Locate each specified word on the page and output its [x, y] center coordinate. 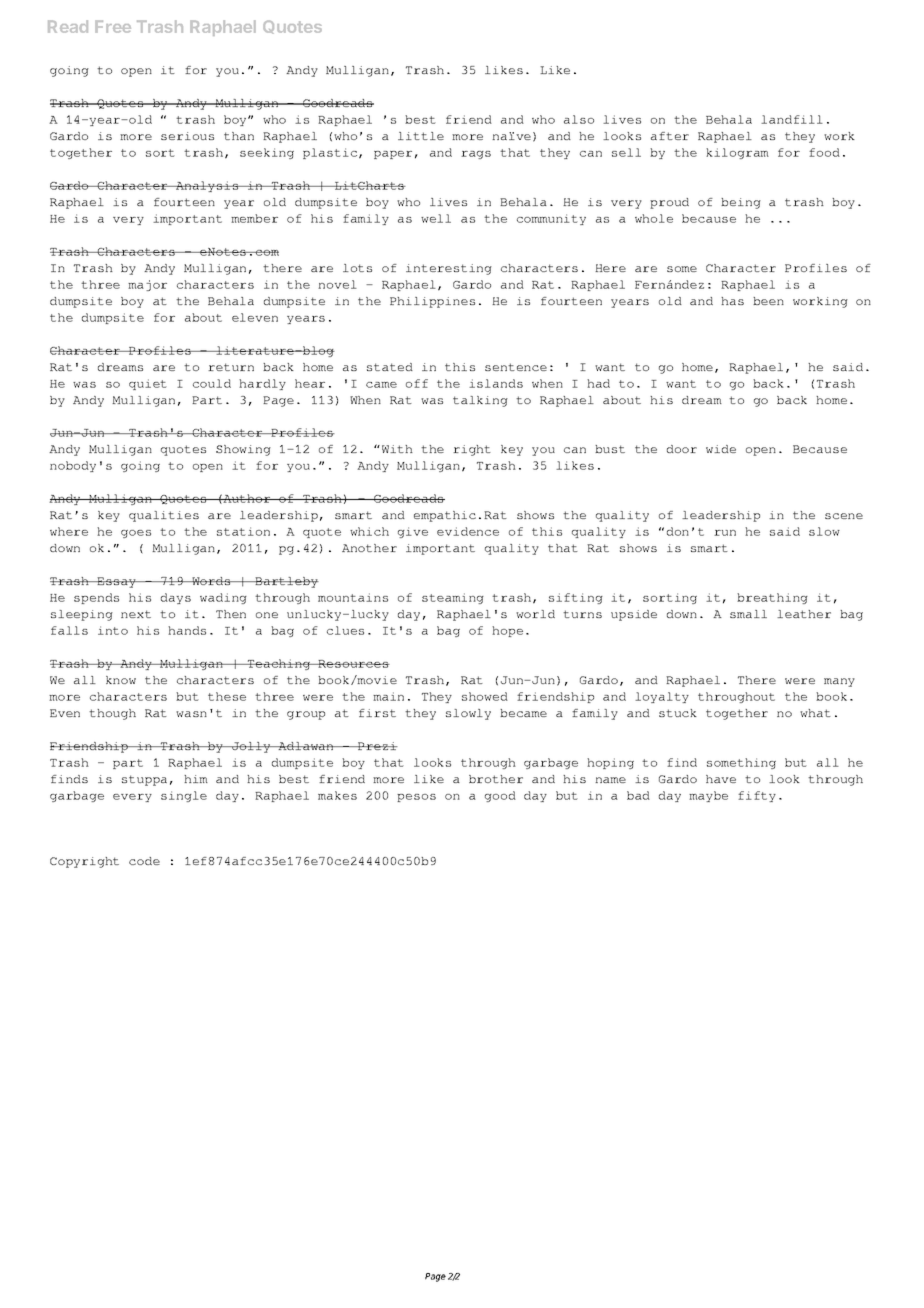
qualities [164, 516]
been [768, 301]
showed [485, 696]
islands [496, 383]
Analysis [207, 186]
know [121, 680]
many [839, 682]
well [436, 218]
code [144, 861]
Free [113, 26]
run [725, 533]
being [741, 203]
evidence [468, 531]
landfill [792, 119]
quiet [148, 384]
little [421, 136]
